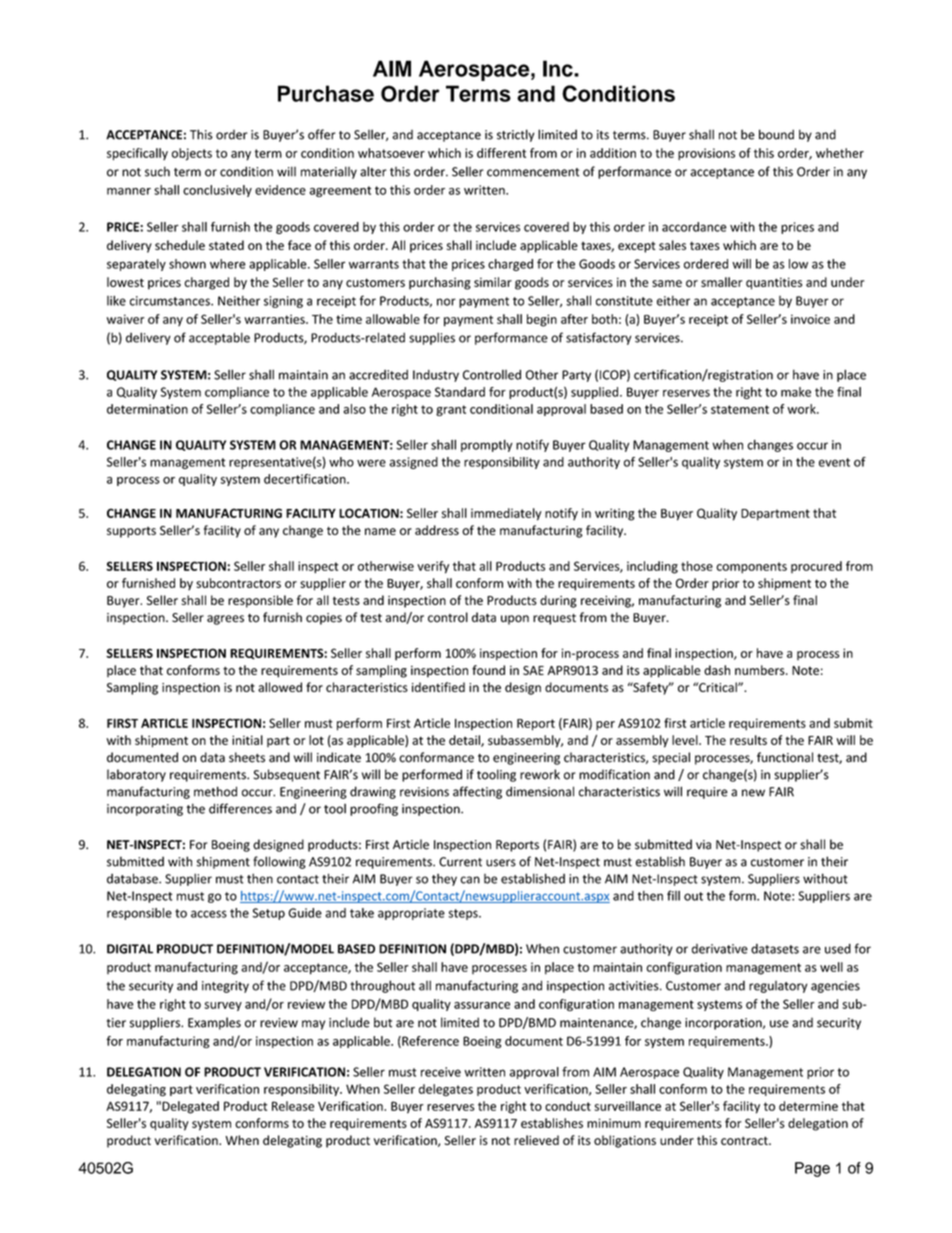 The height and width of the screenshot is (1233, 952). I want to click on upon, so click(515, 620).
